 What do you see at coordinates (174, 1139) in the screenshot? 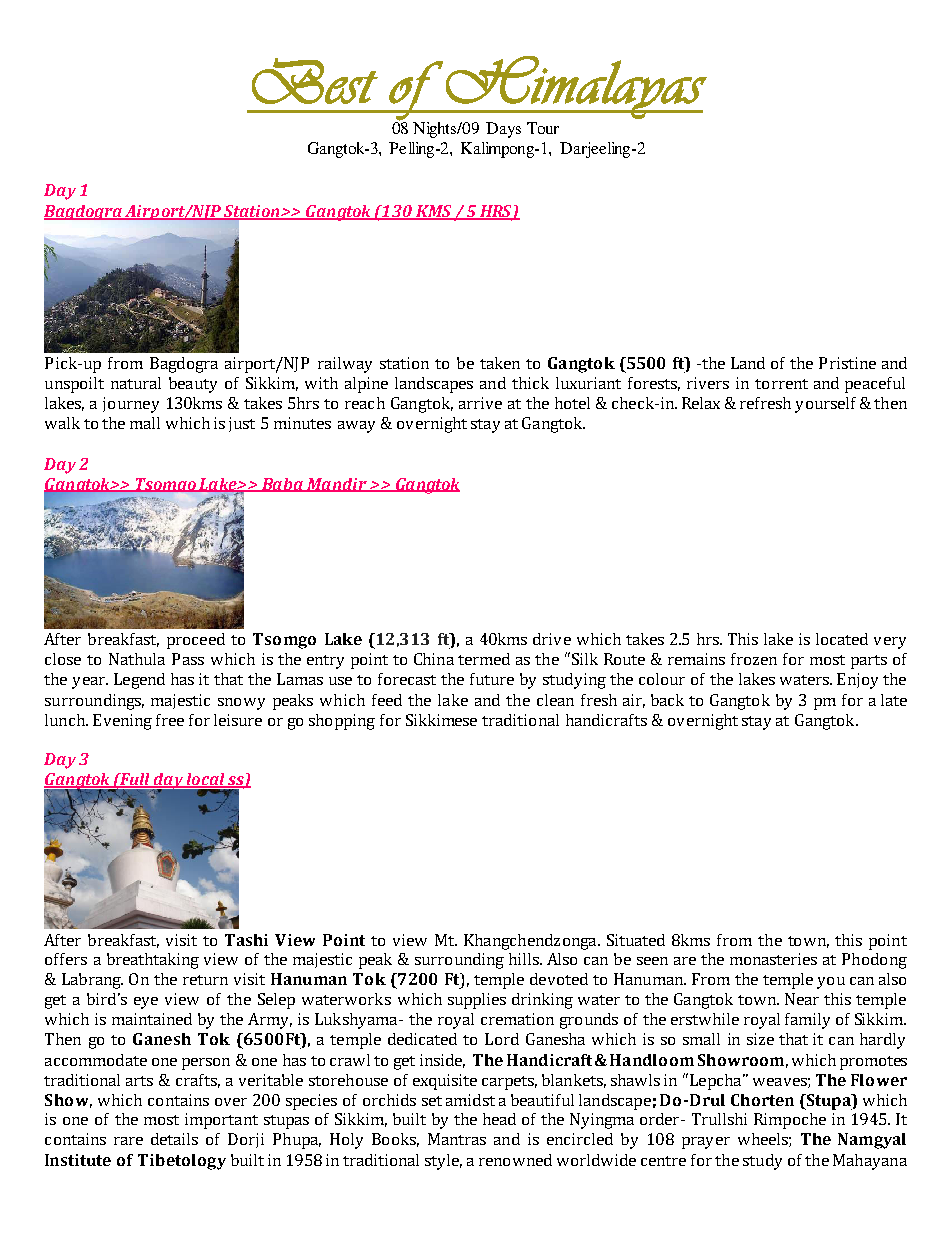
I see `details` at bounding box center [174, 1139].
